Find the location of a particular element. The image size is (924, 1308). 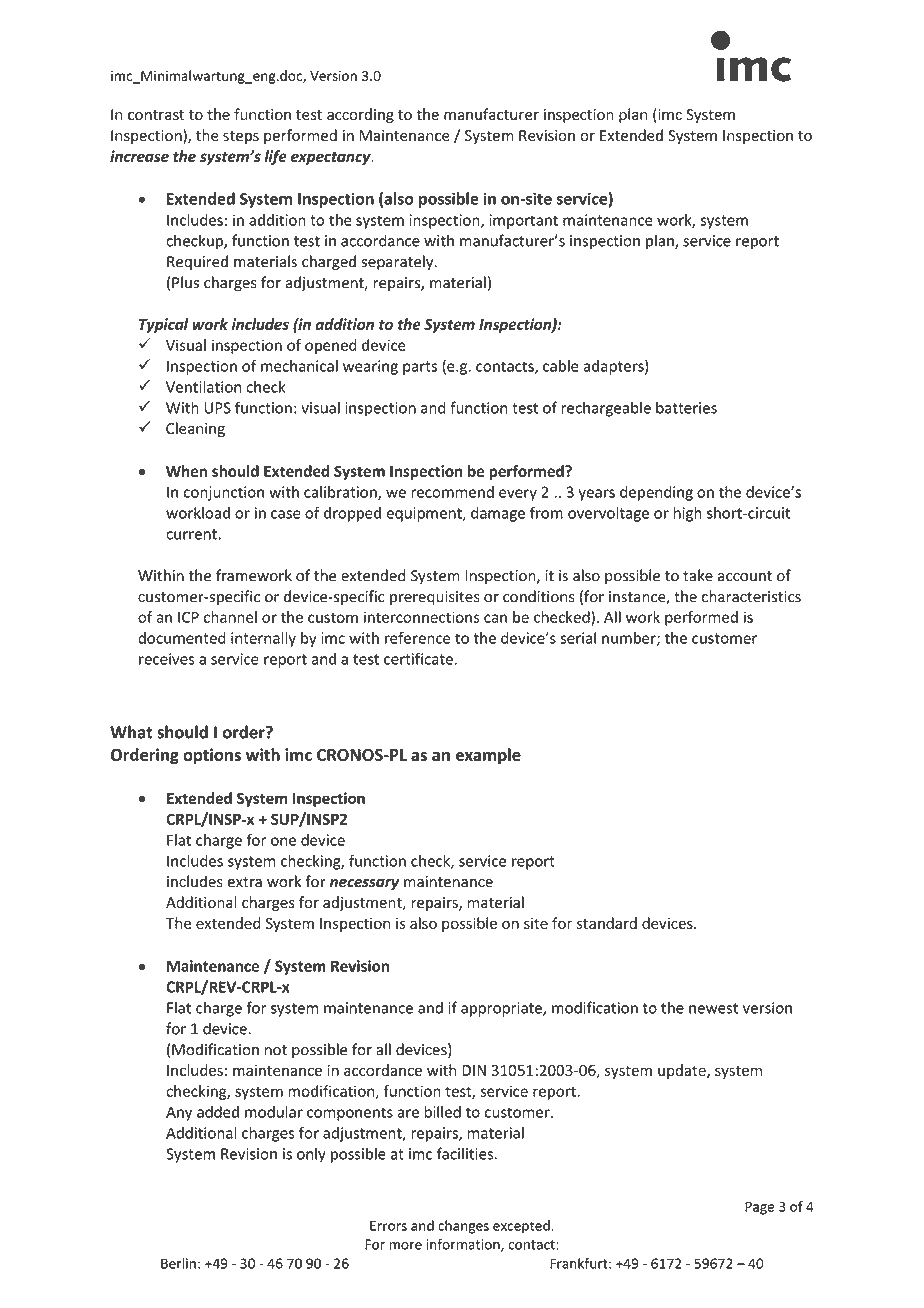

important is located at coordinates (523, 221).
